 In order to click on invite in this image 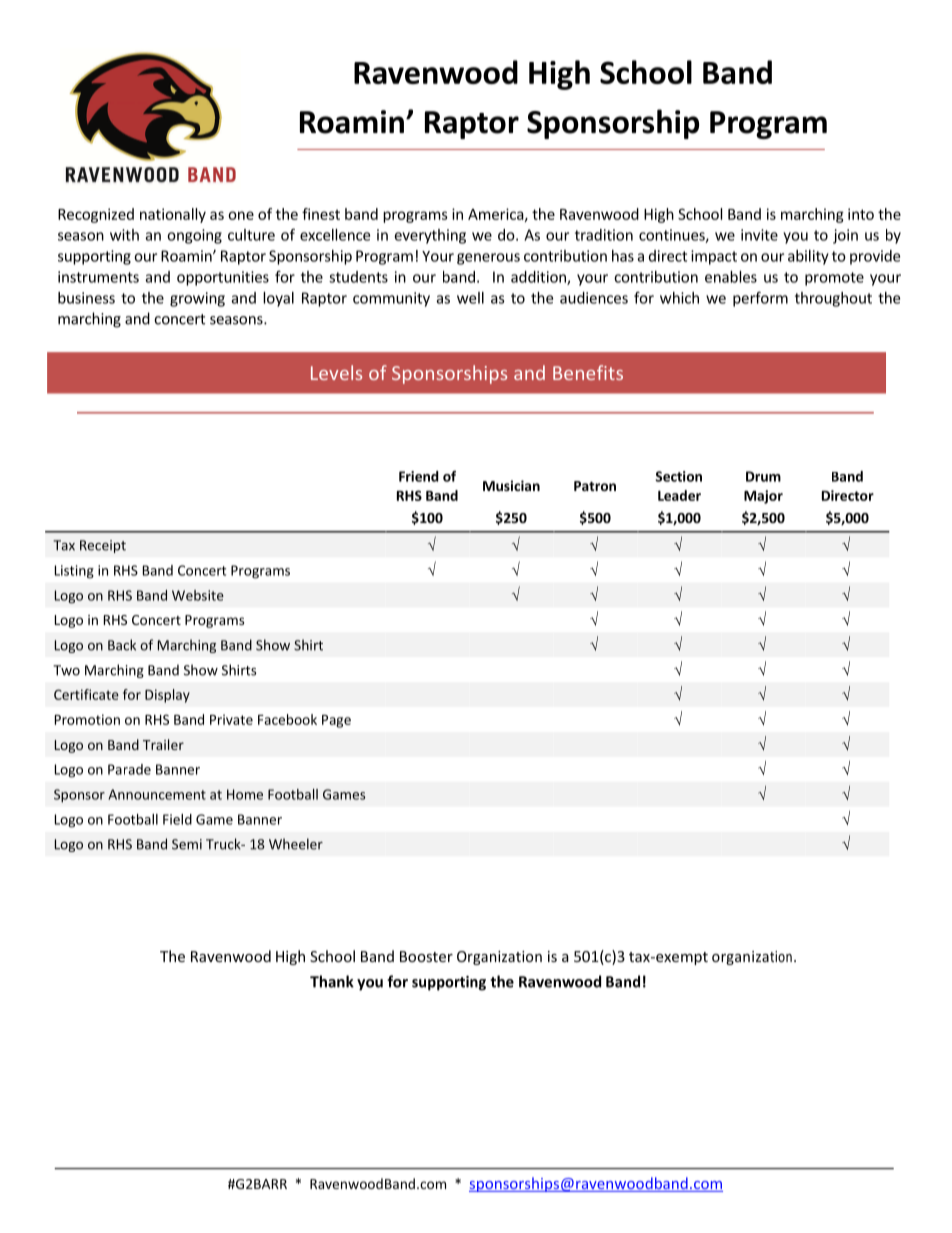, I will do `click(759, 235)`.
